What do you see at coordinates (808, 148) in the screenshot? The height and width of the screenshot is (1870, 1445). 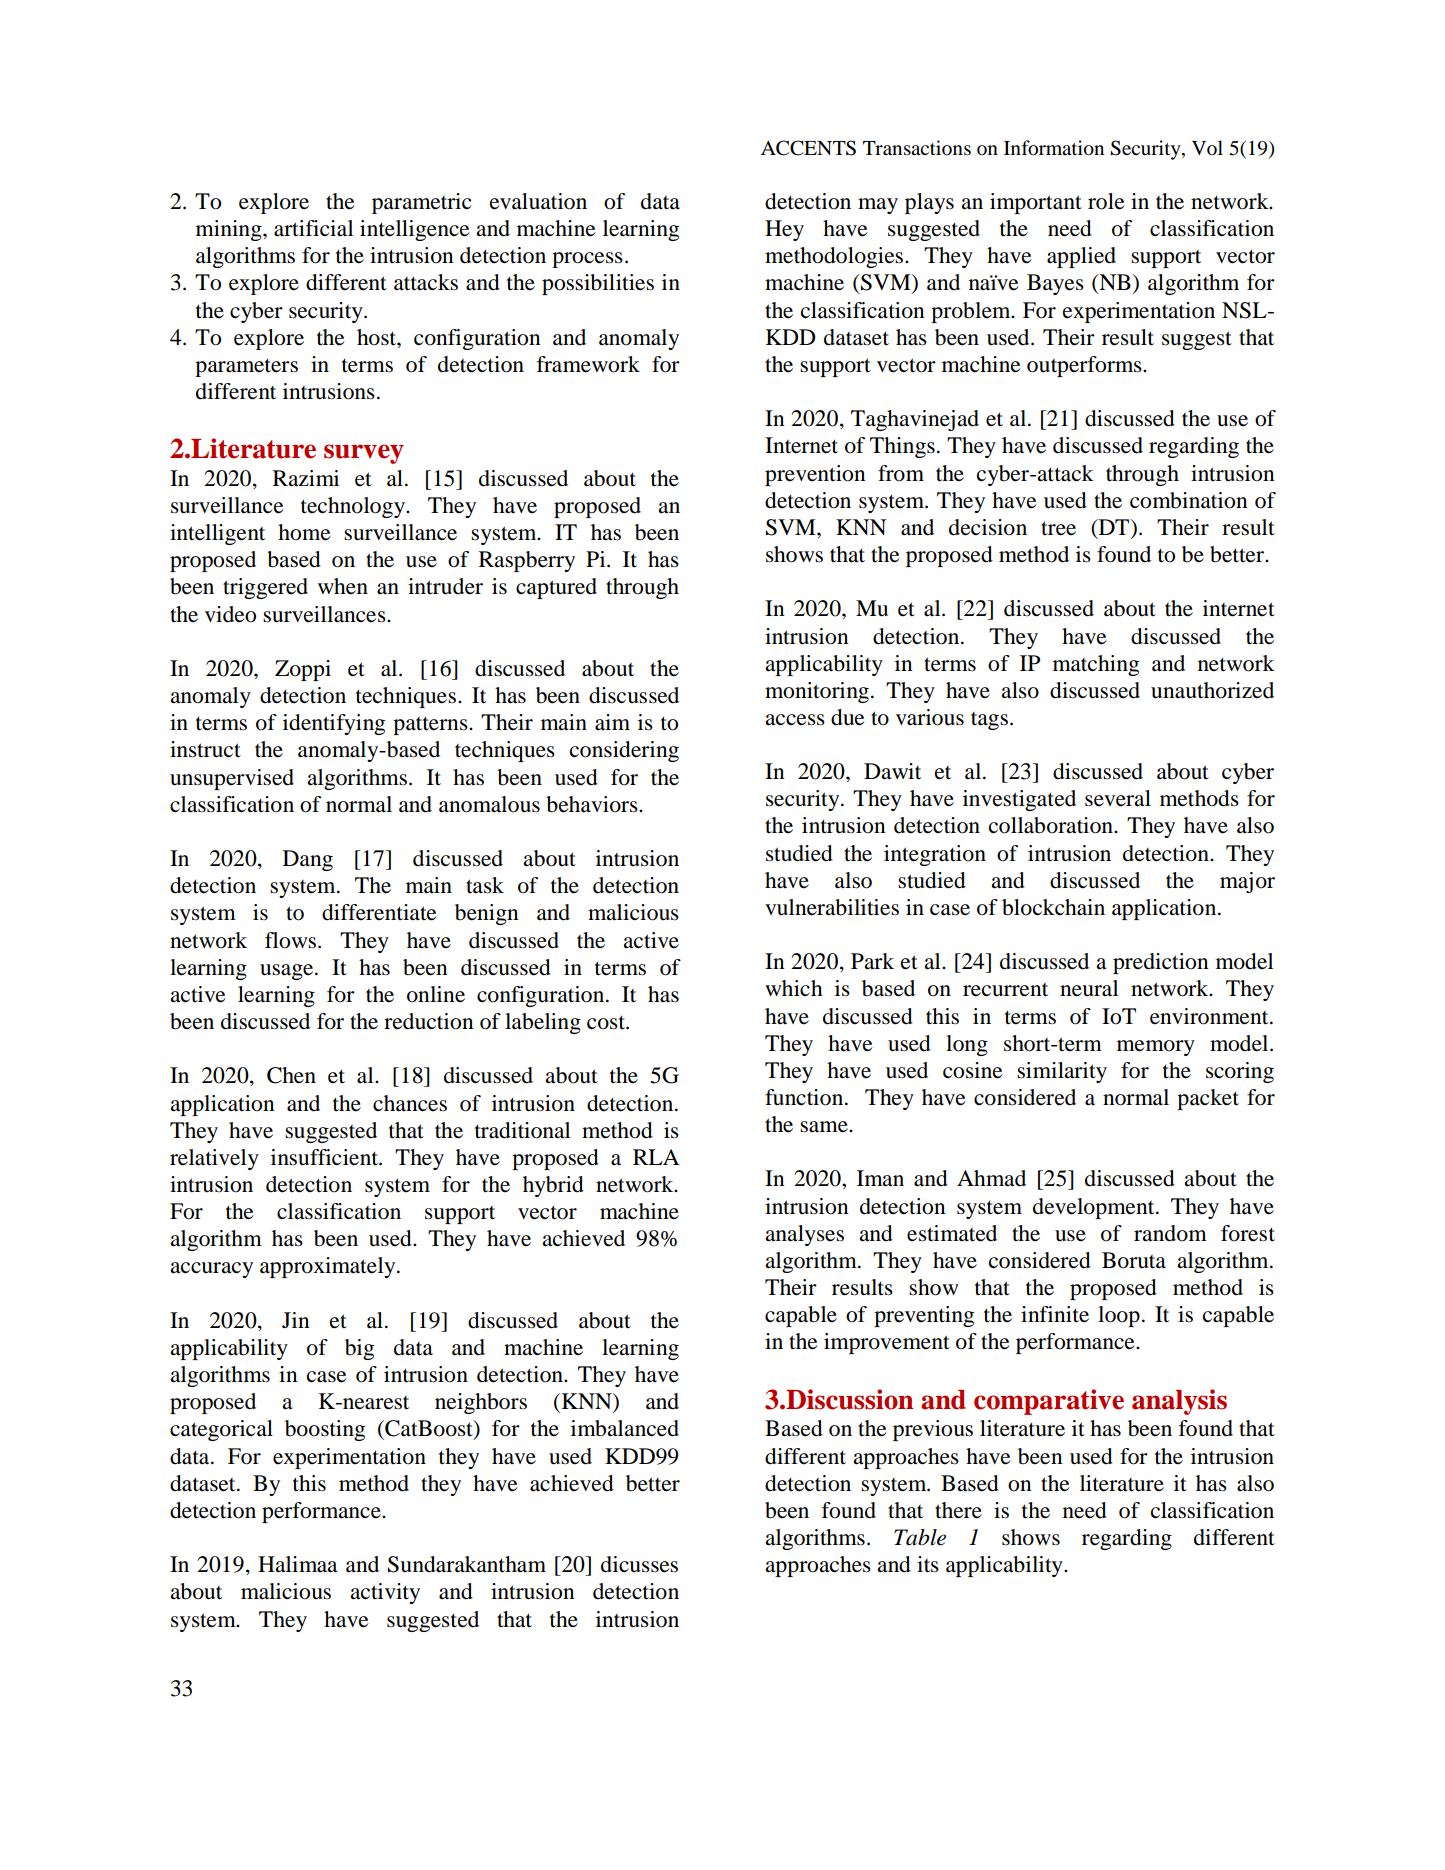 I see `ACCENTS` at bounding box center [808, 148].
